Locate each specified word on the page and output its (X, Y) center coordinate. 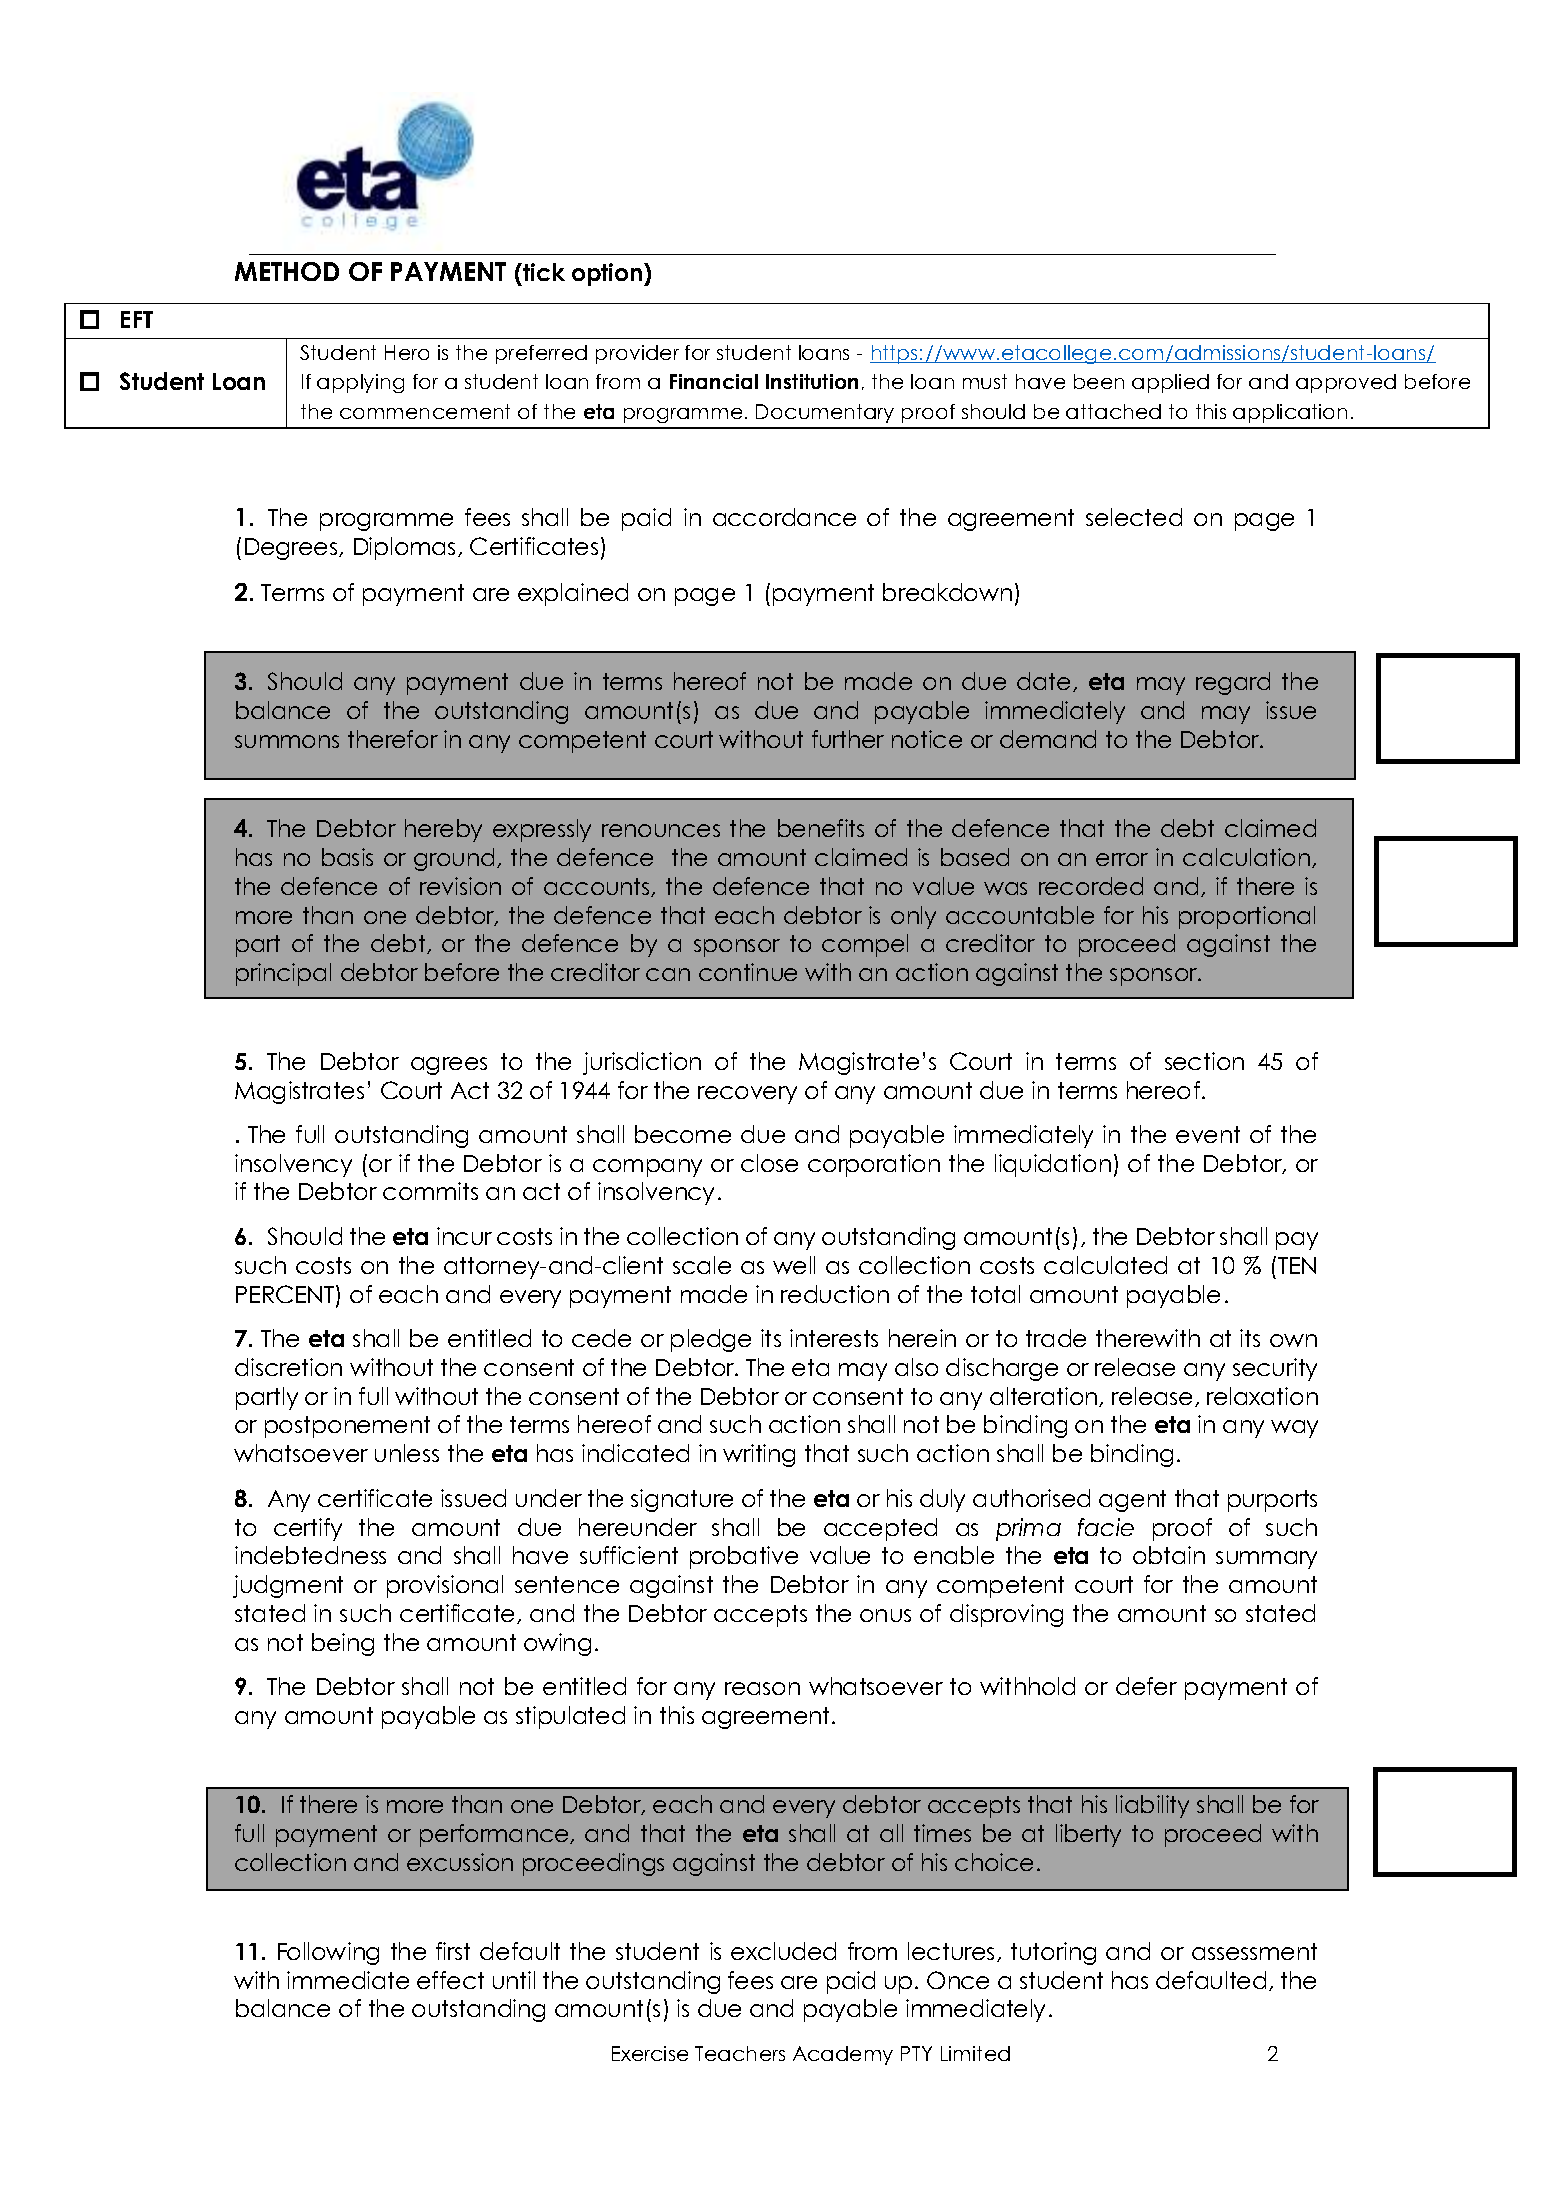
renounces (661, 830)
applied (1170, 383)
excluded (783, 1951)
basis (347, 857)
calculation (1248, 858)
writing (759, 1455)
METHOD (287, 271)
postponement (347, 1427)
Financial (714, 381)
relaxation (1262, 1396)
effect (450, 1980)
